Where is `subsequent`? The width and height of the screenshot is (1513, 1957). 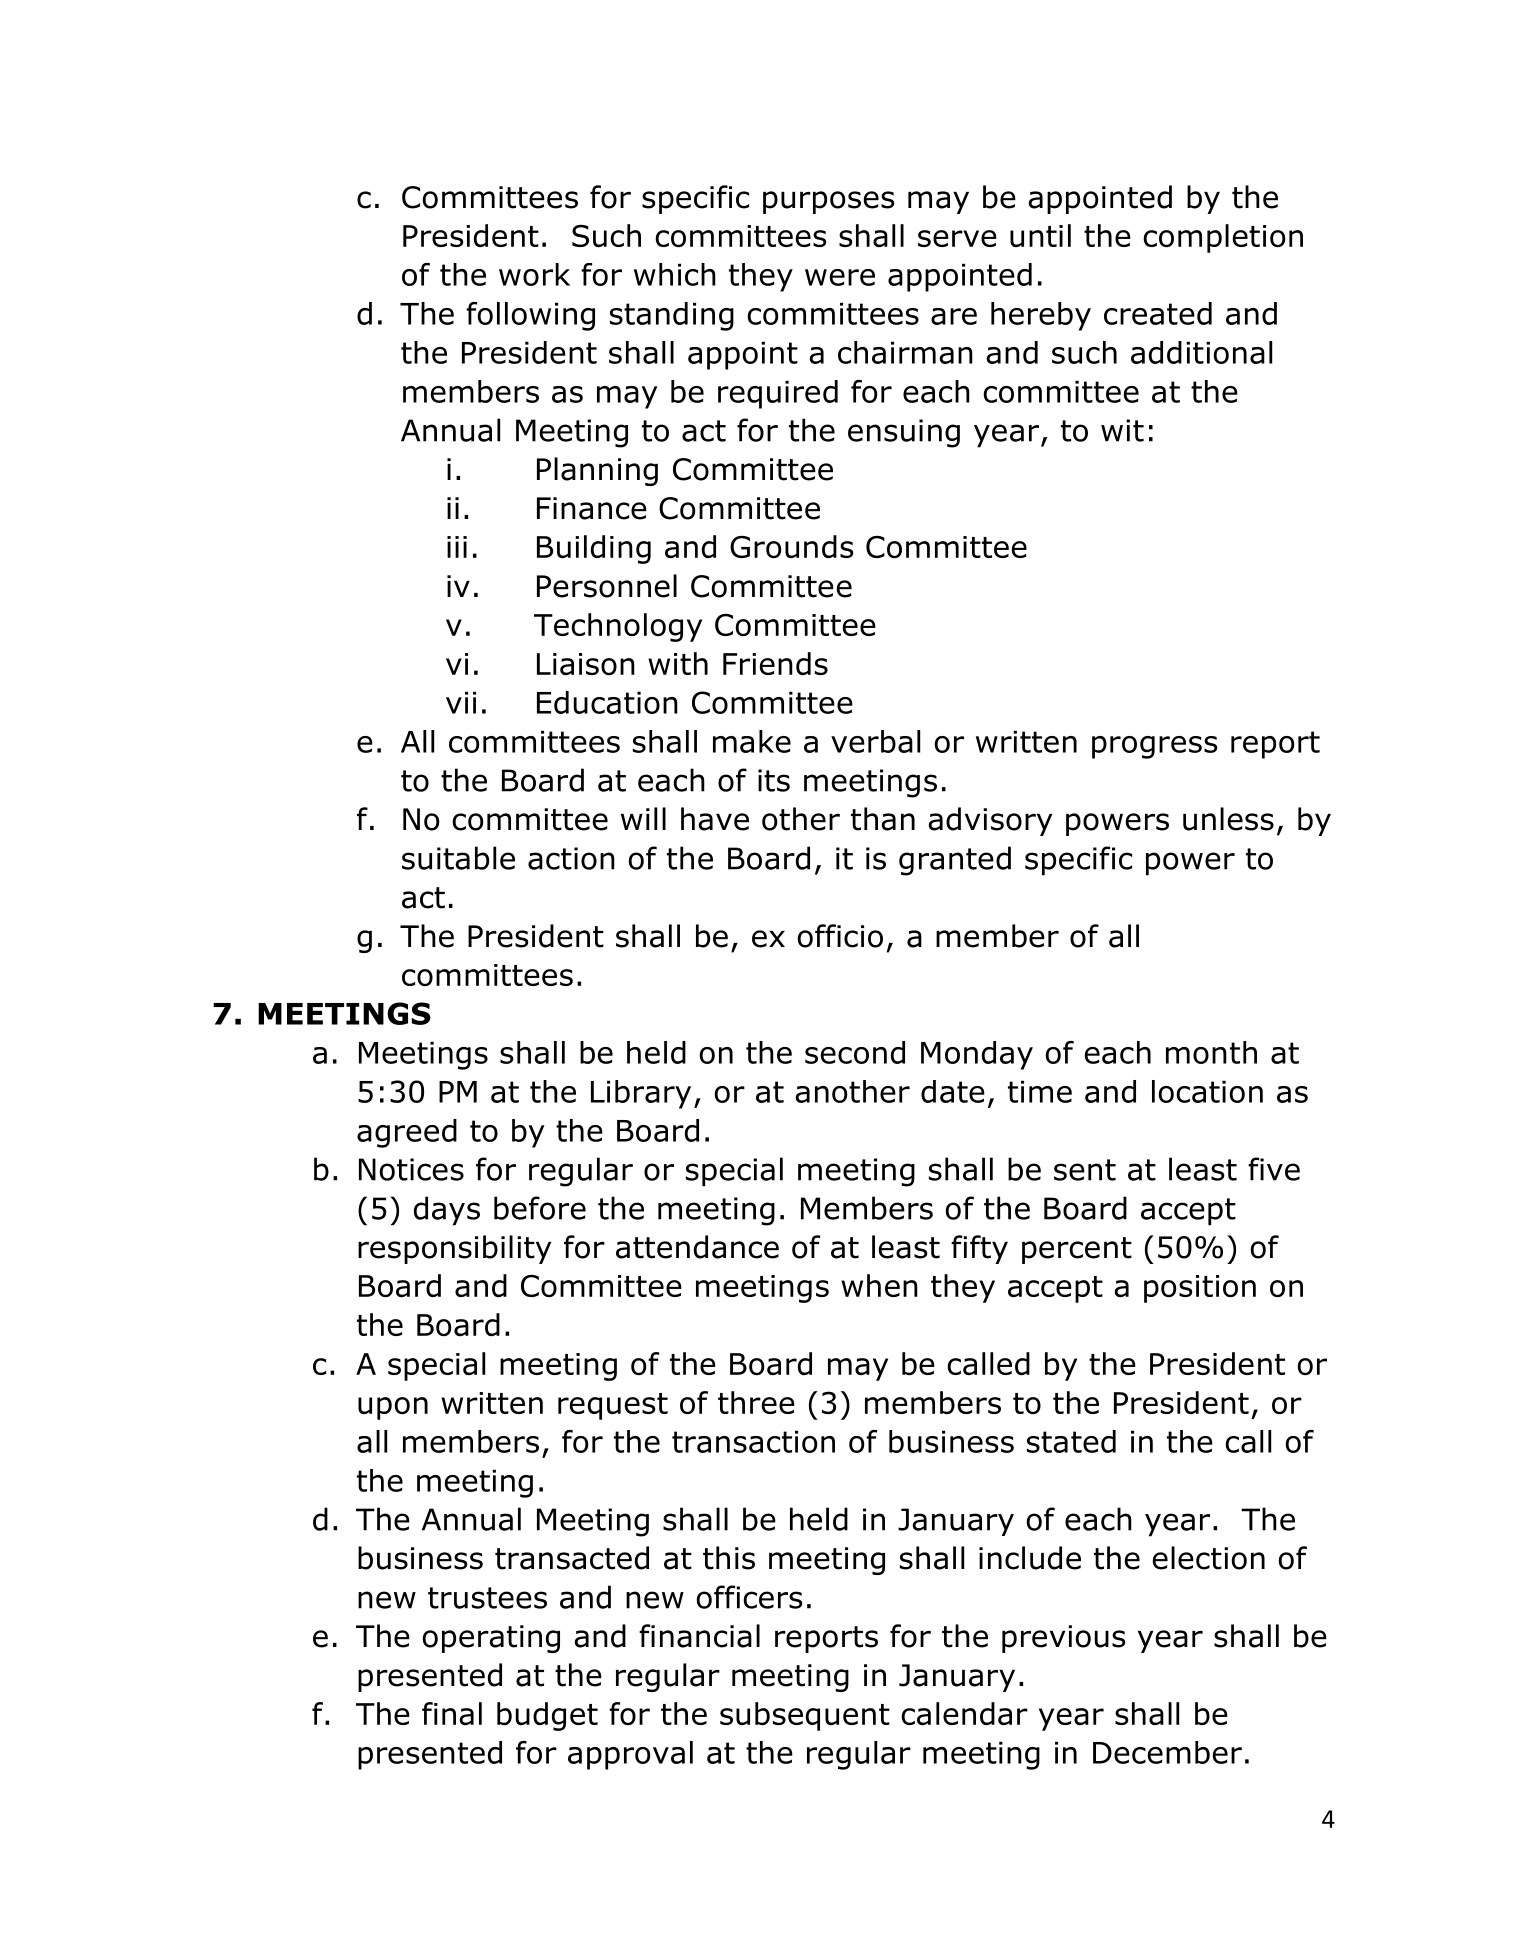
subsequent is located at coordinates (805, 1716).
